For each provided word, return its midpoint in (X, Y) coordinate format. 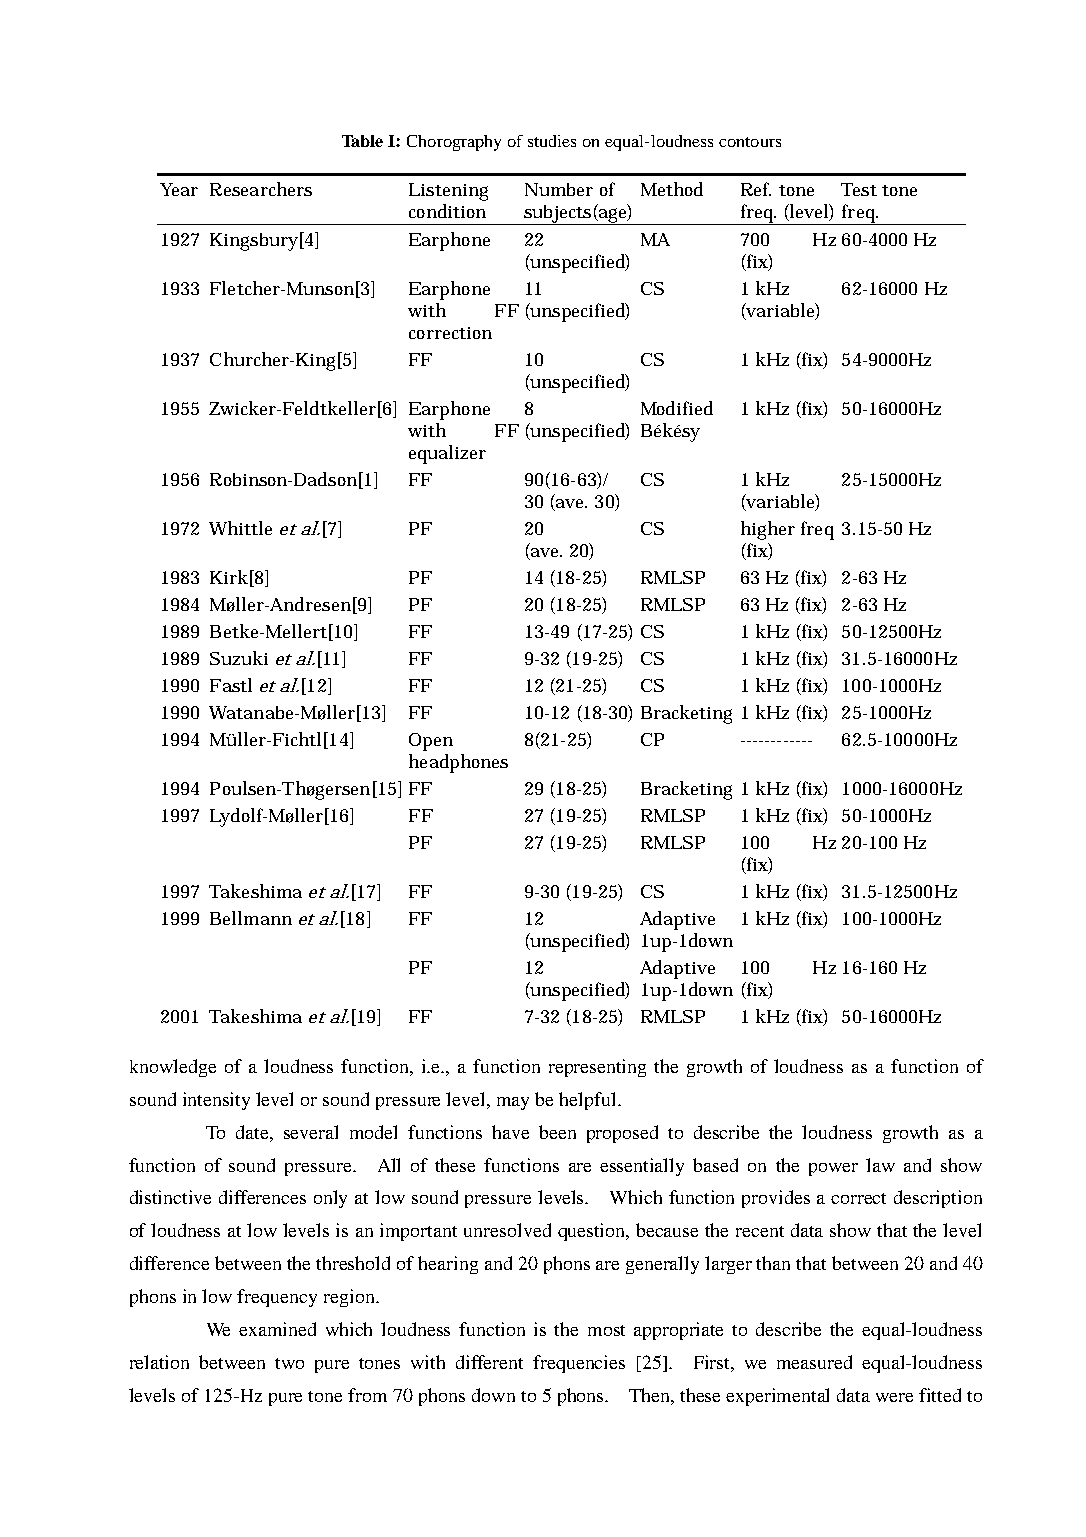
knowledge (173, 1068)
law (880, 1165)
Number (559, 189)
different (489, 1362)
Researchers (261, 189)
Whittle (240, 528)
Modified (677, 408)
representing (597, 1068)
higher (768, 530)
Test (859, 189)
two (289, 1363)
